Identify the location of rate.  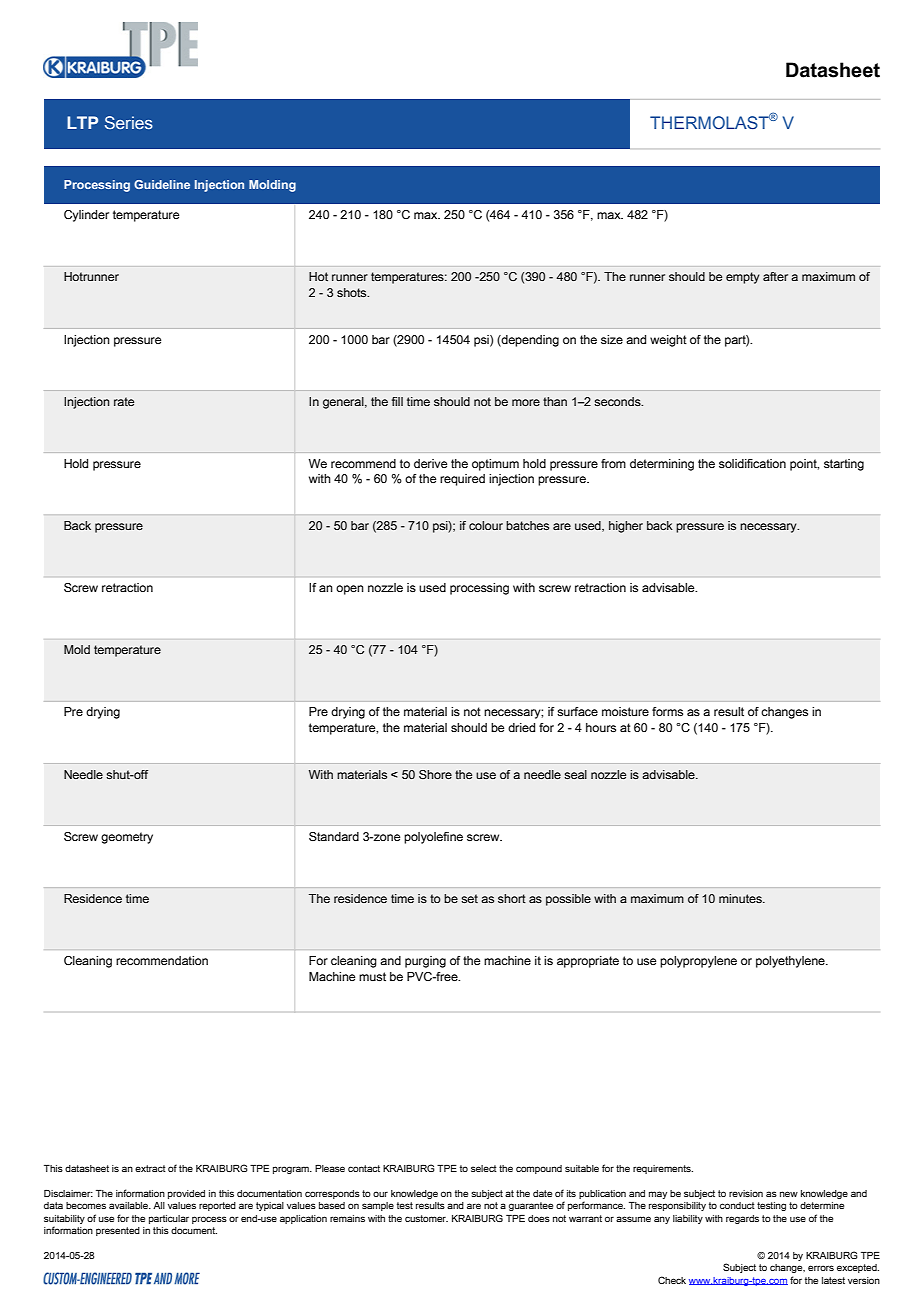
(124, 401).
